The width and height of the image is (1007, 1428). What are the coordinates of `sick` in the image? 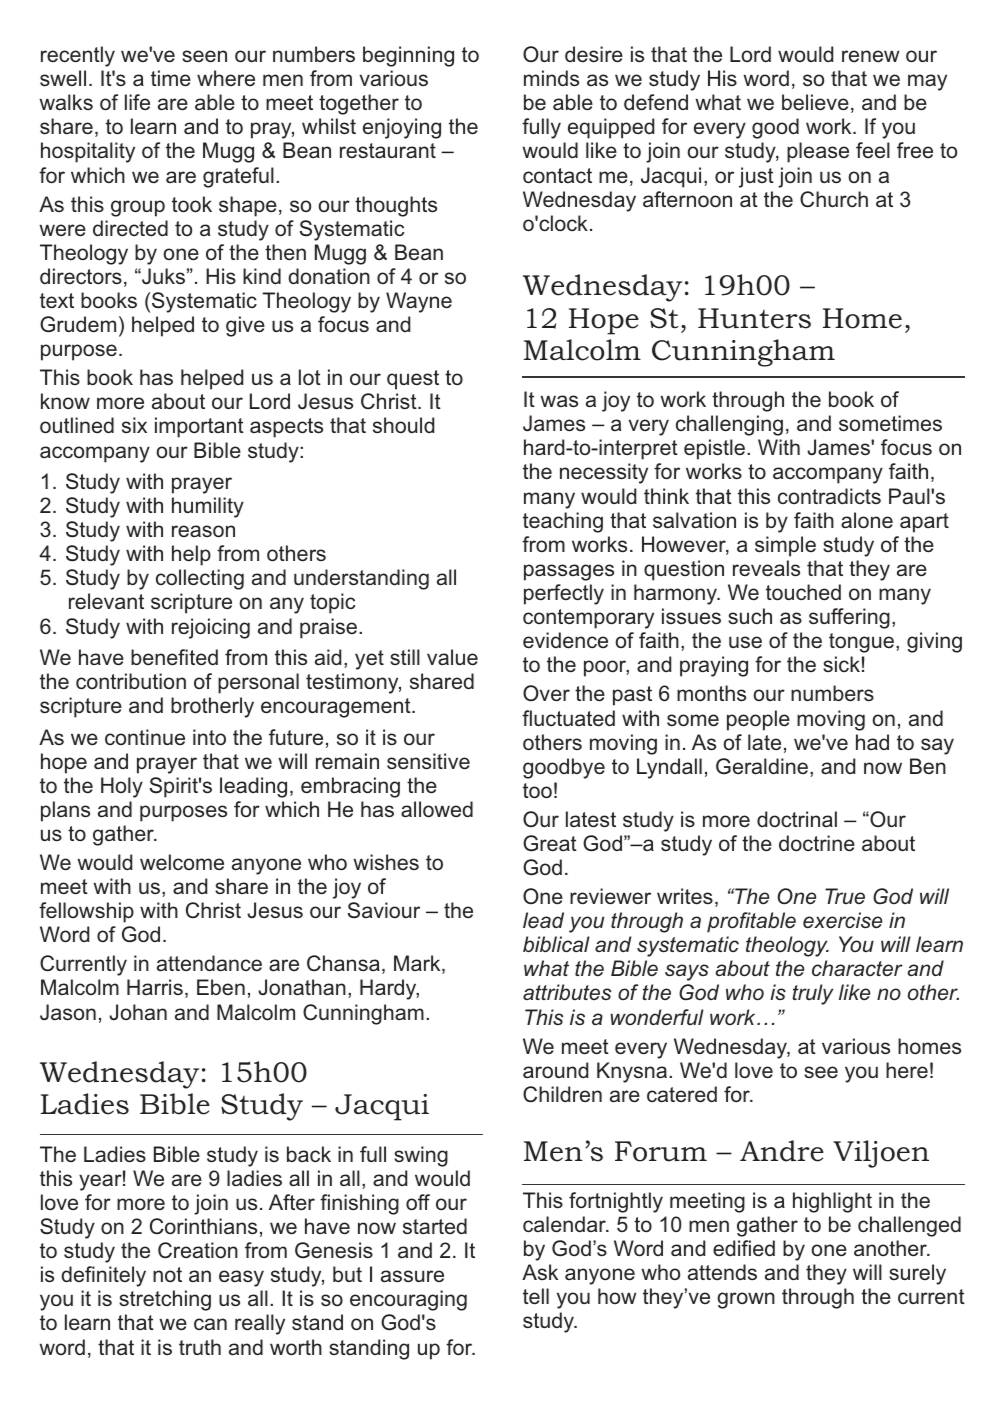 It's located at (841, 664).
